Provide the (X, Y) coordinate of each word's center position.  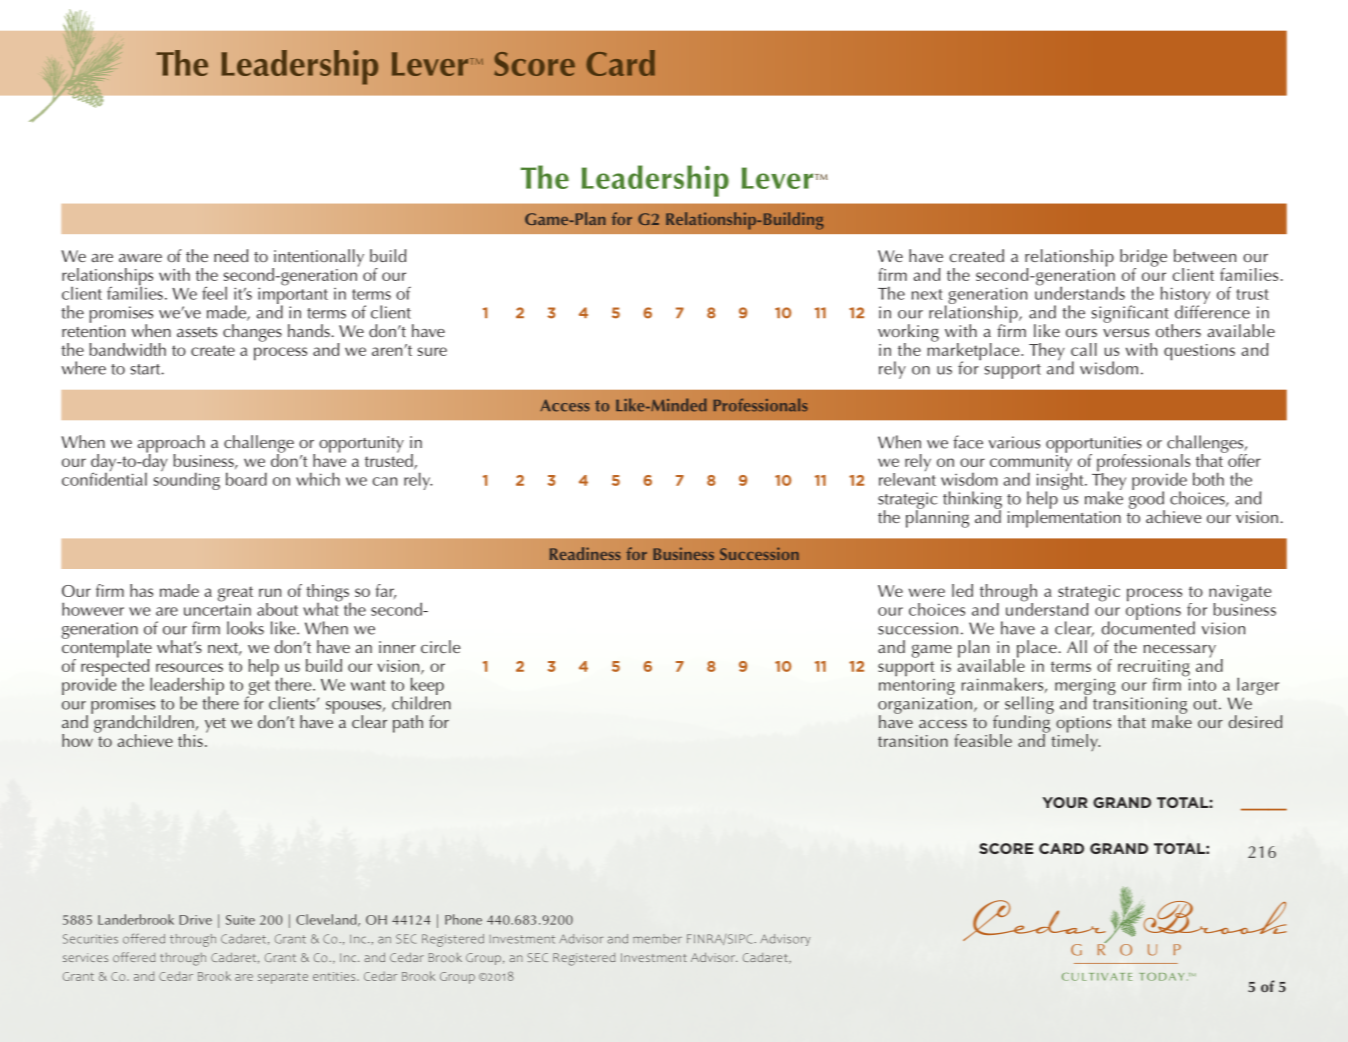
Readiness (585, 553)
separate (283, 978)
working (908, 334)
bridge (1143, 259)
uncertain (217, 608)
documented (1148, 627)
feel (214, 293)
